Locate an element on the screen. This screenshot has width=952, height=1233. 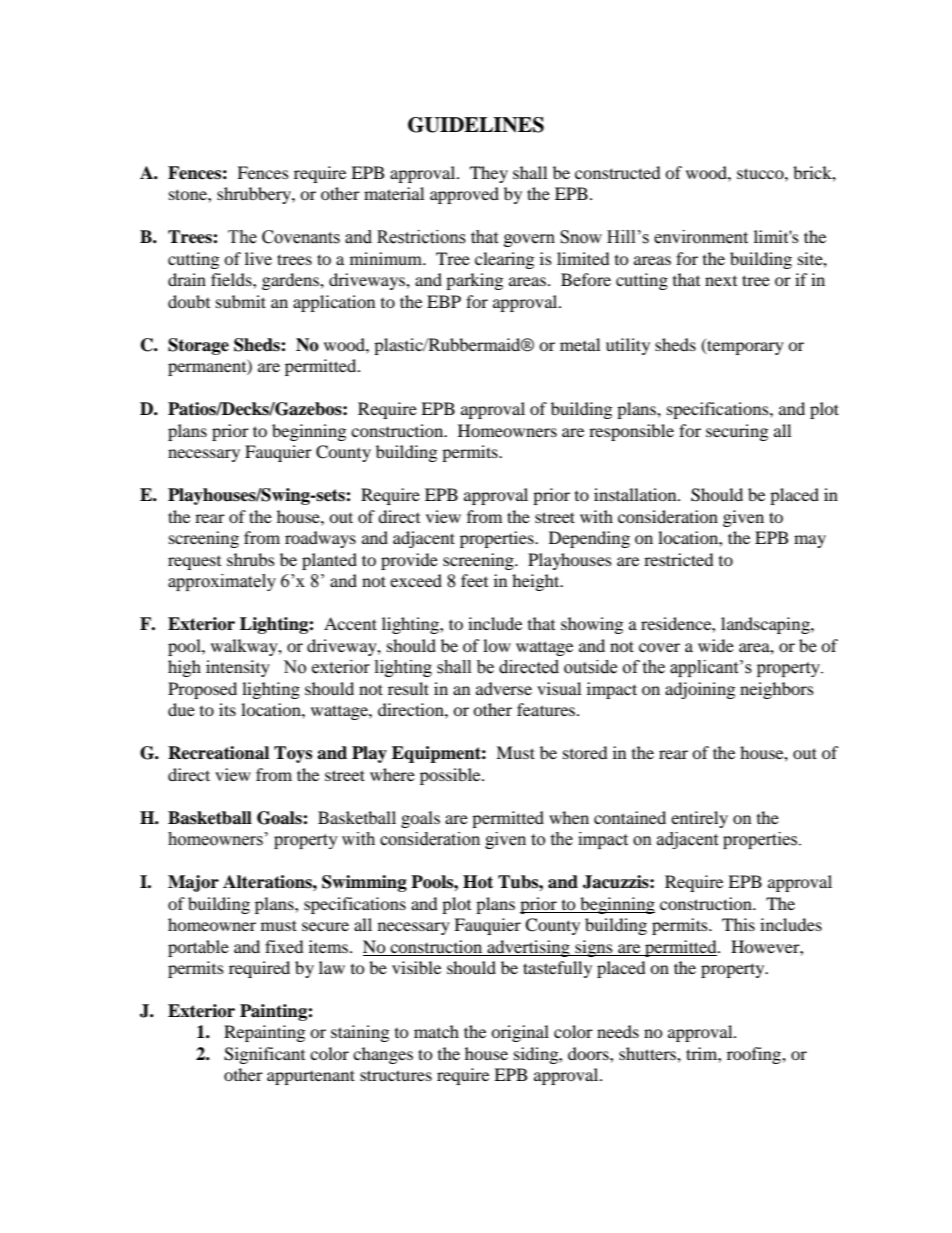
Toys is located at coordinates (293, 754).
